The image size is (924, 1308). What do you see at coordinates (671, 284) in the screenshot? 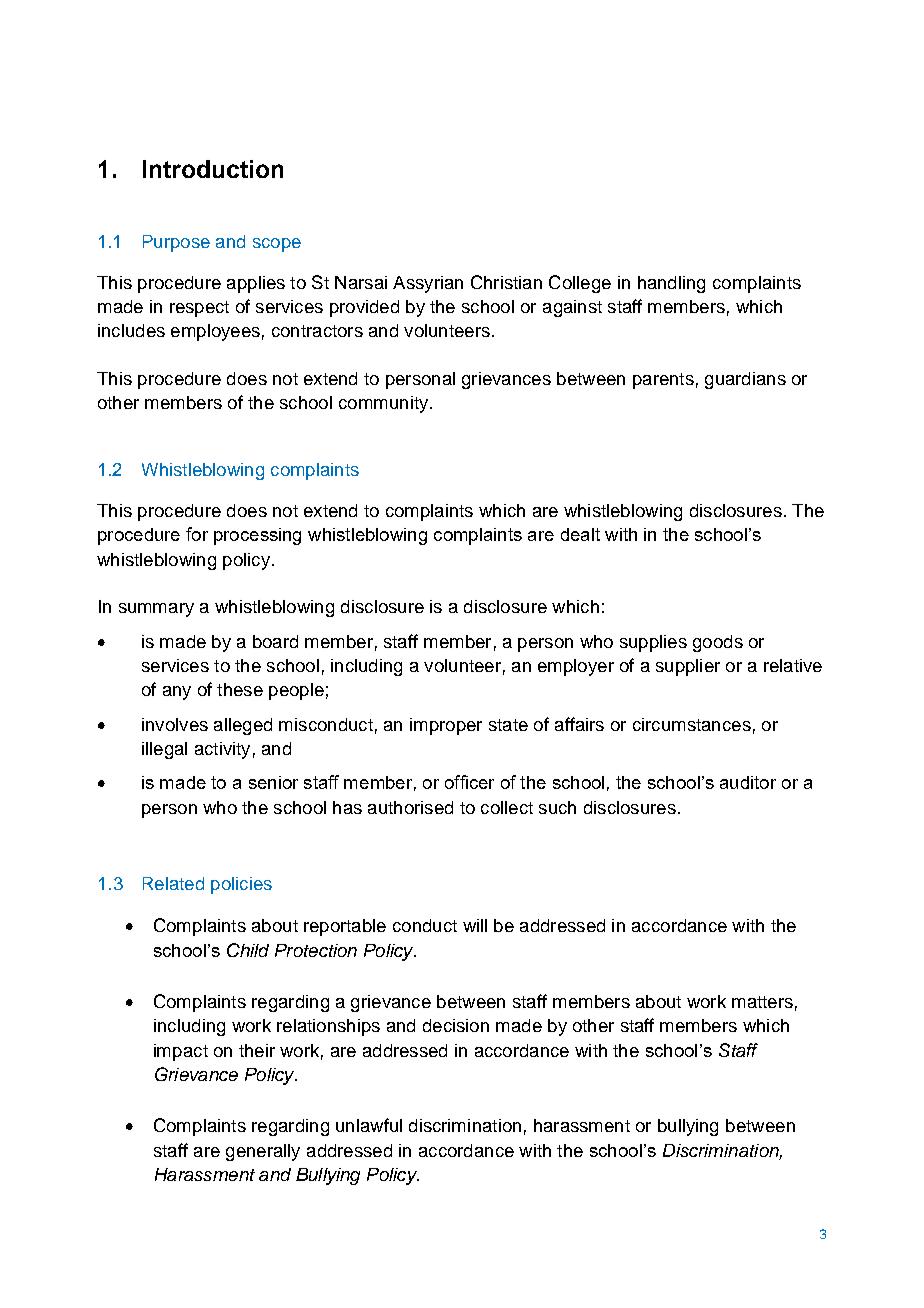
I see `handling` at bounding box center [671, 284].
